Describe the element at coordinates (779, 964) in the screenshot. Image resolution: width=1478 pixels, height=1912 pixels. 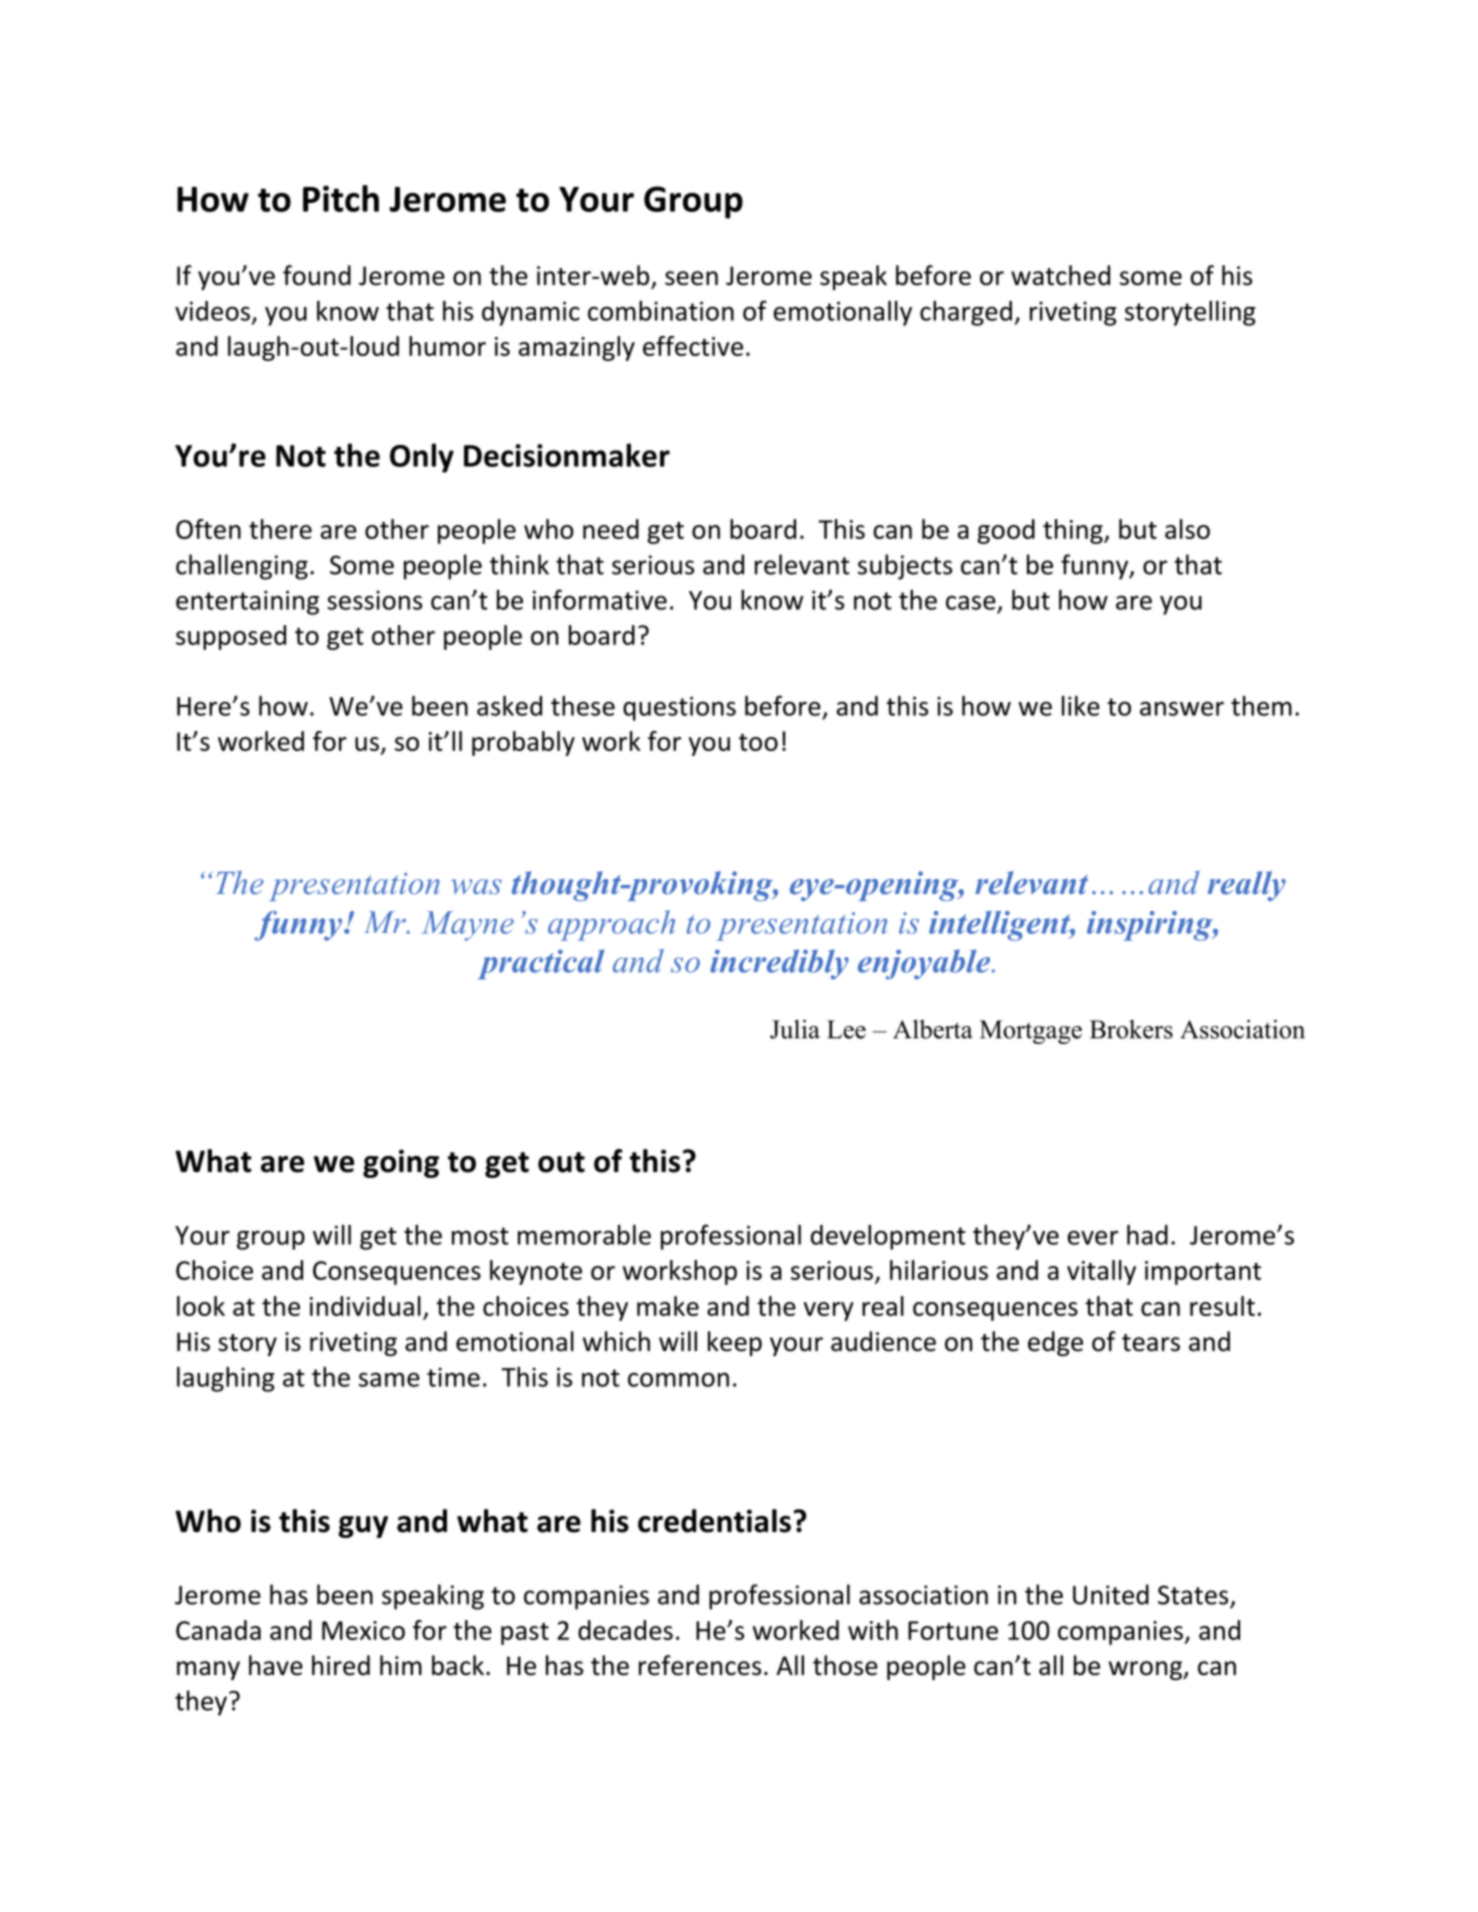
I see `incredibly` at that location.
